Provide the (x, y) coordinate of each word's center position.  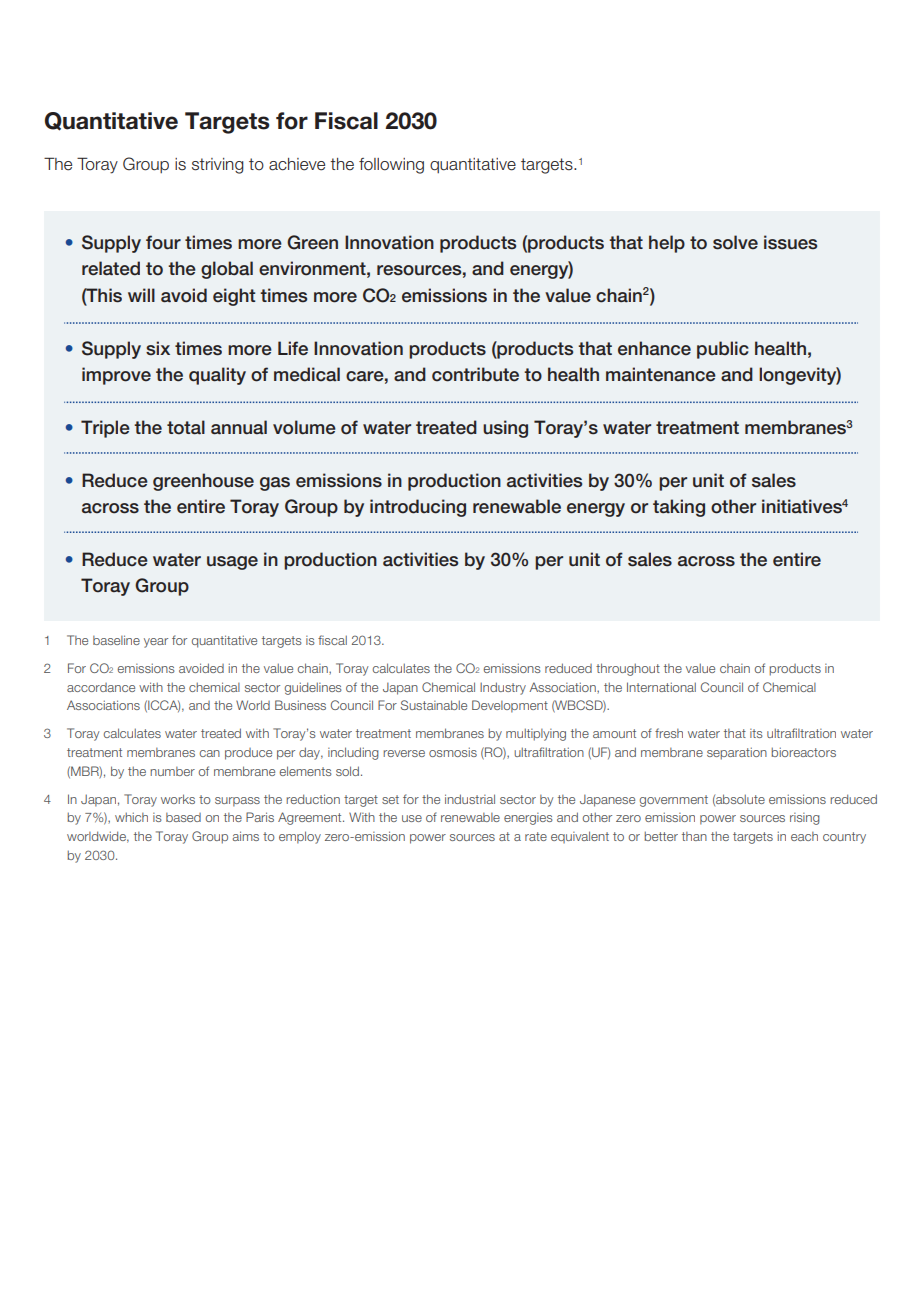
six (158, 348)
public (723, 350)
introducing (418, 508)
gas (275, 484)
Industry (503, 688)
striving (218, 166)
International (661, 687)
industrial (470, 799)
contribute (475, 374)
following (391, 166)
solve (735, 242)
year (156, 643)
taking (679, 508)
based (183, 817)
